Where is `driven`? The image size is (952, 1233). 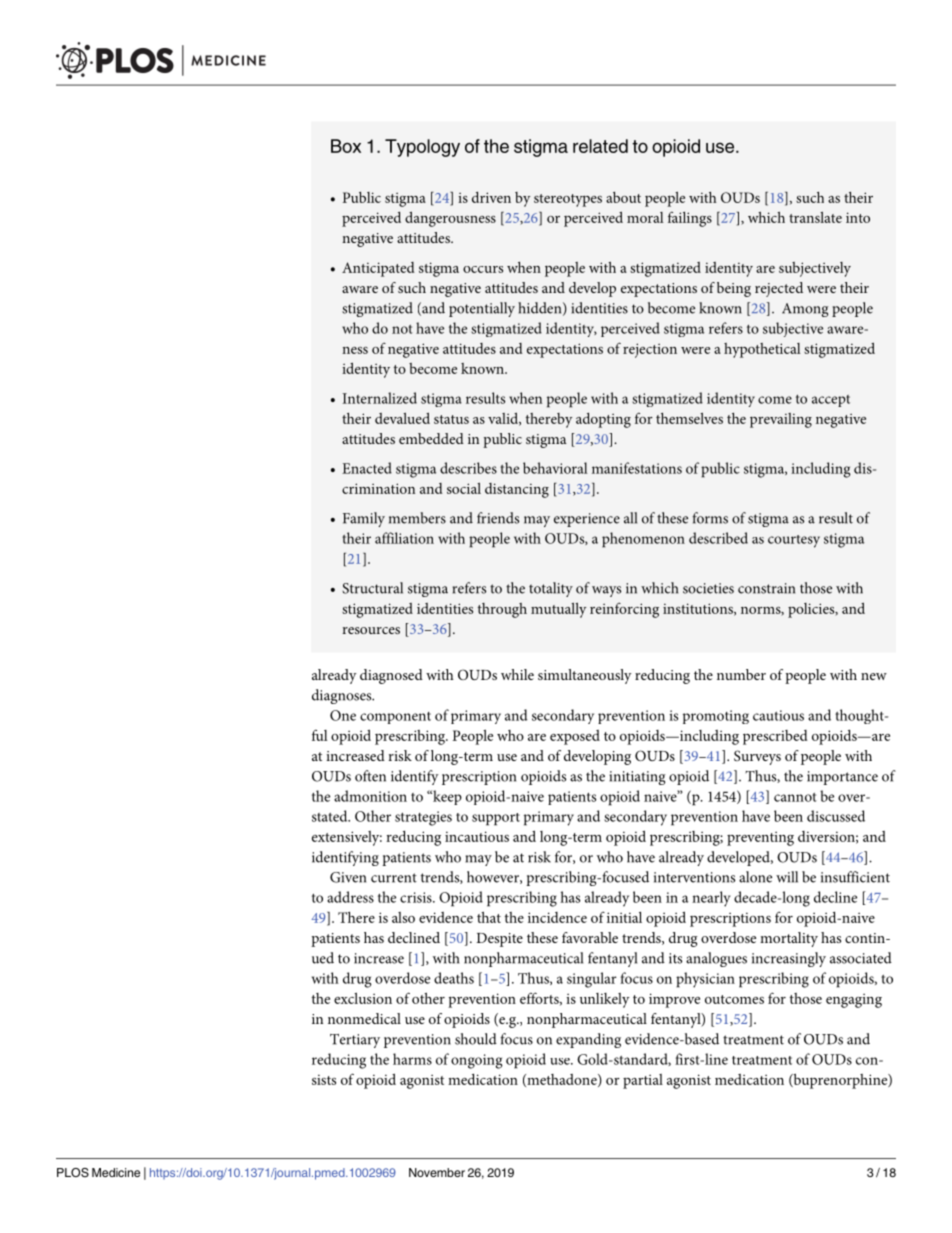 driven is located at coordinates (491, 197).
